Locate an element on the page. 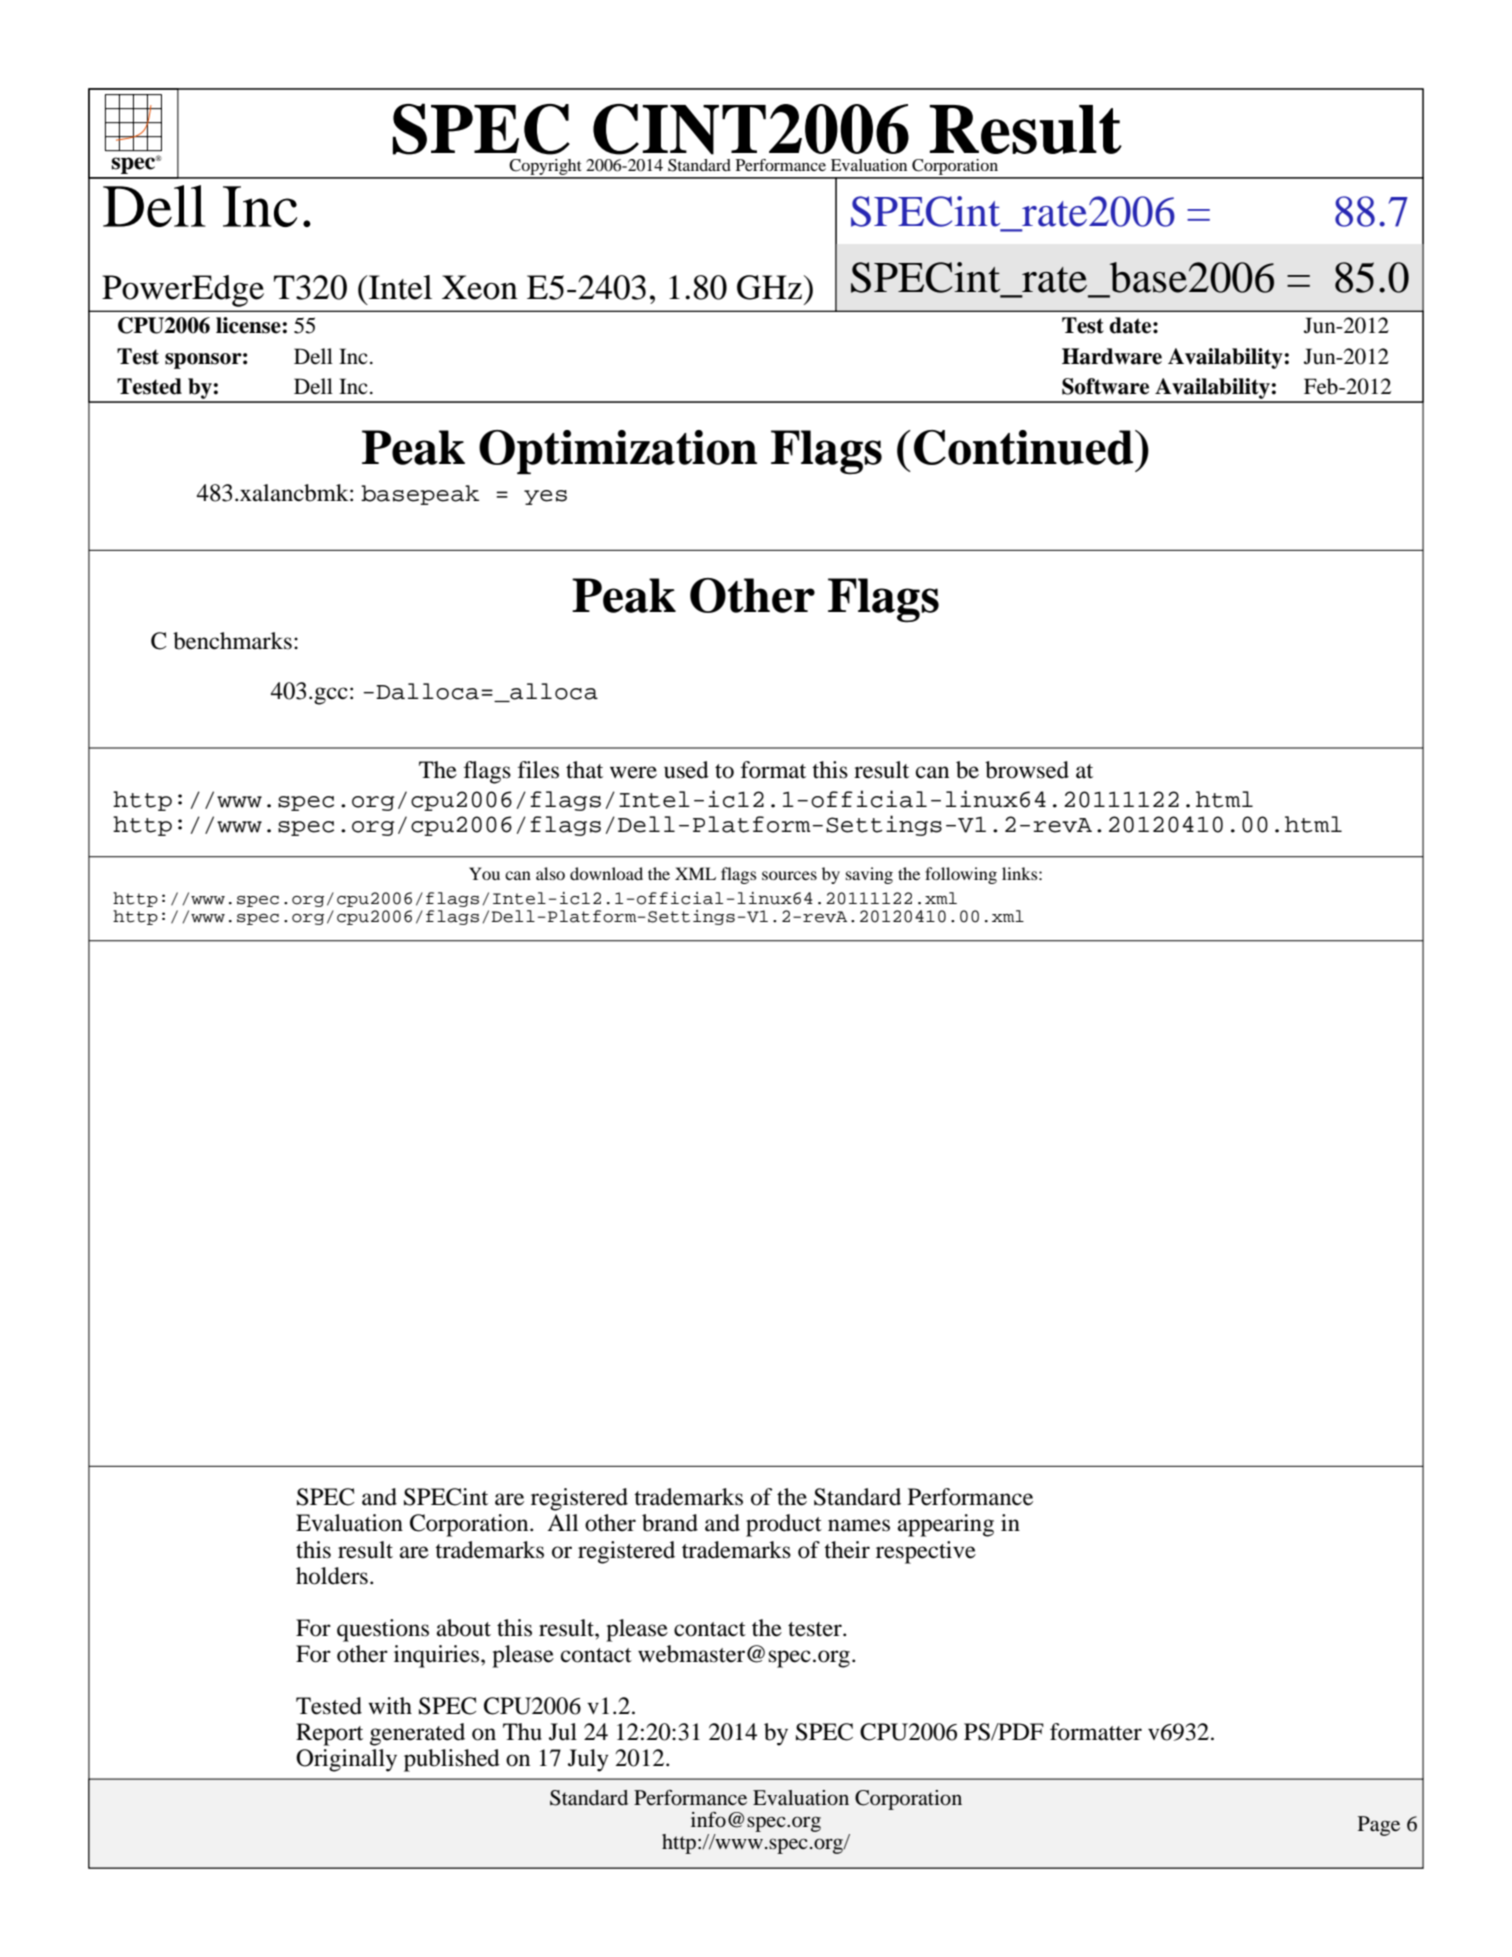  July is located at coordinates (588, 1760).
